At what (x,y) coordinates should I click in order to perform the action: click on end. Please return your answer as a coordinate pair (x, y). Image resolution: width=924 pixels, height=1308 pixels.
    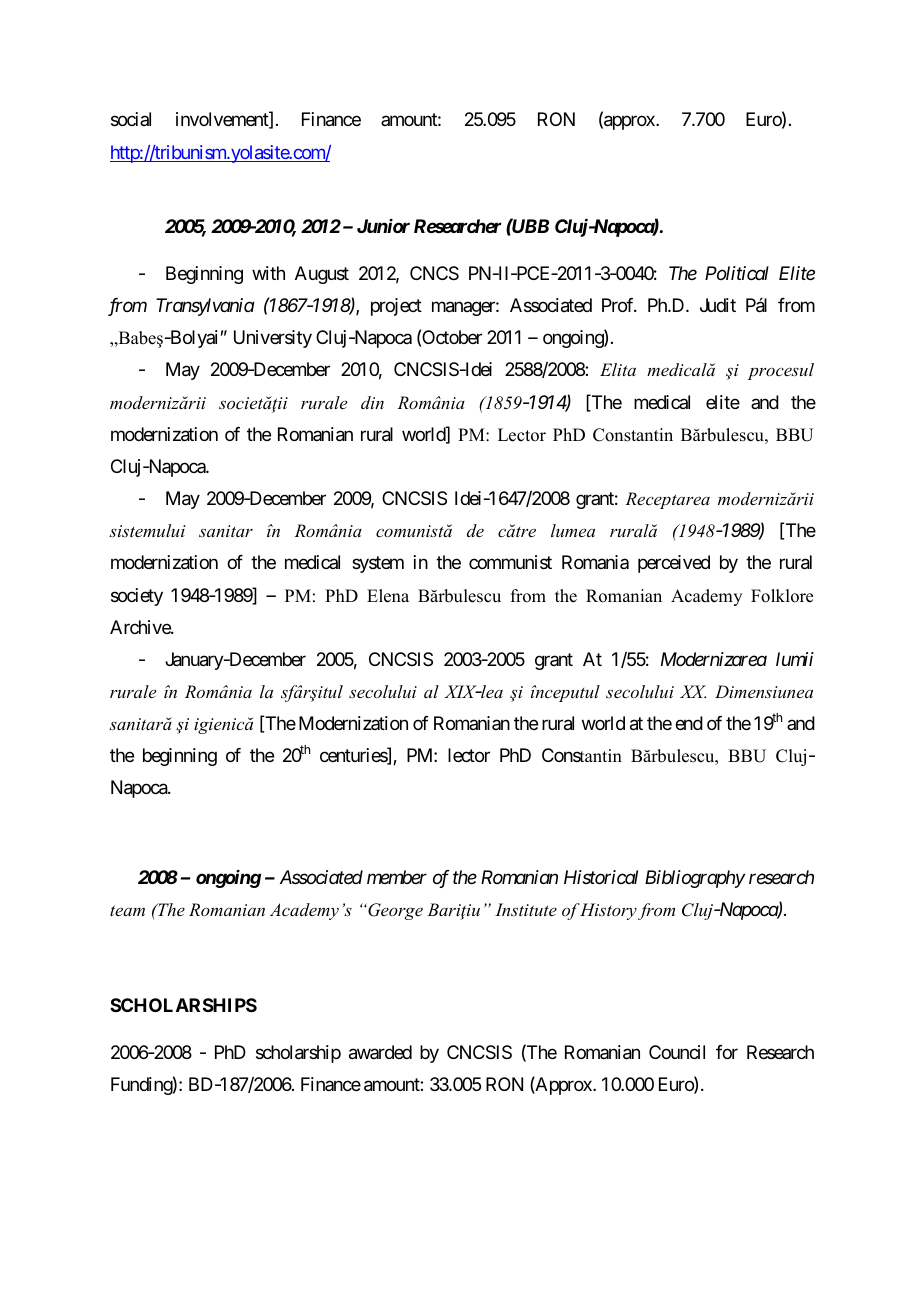
    Looking at the image, I should click on (689, 723).
